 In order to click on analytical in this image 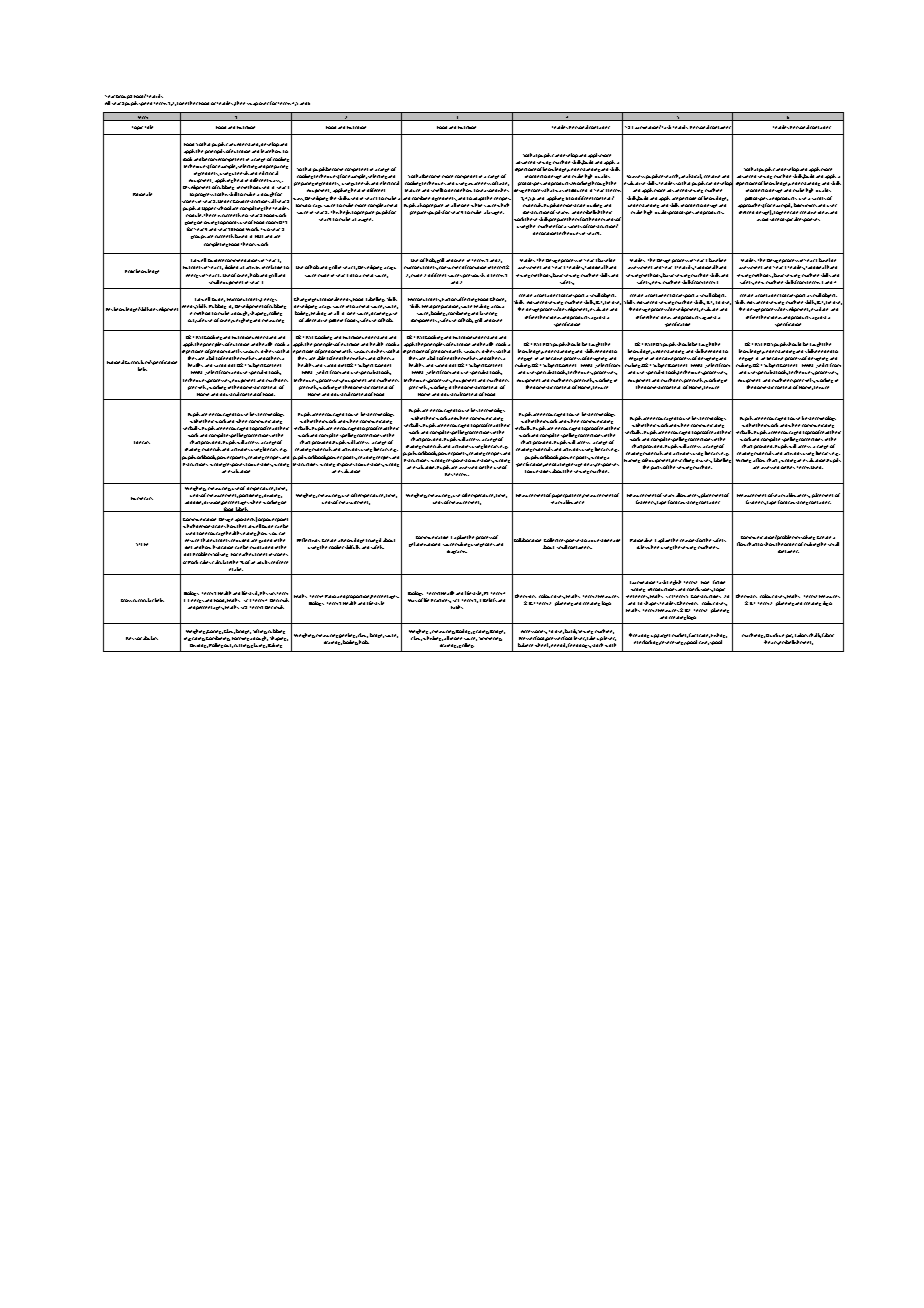, I will do `click(692, 178)`.
